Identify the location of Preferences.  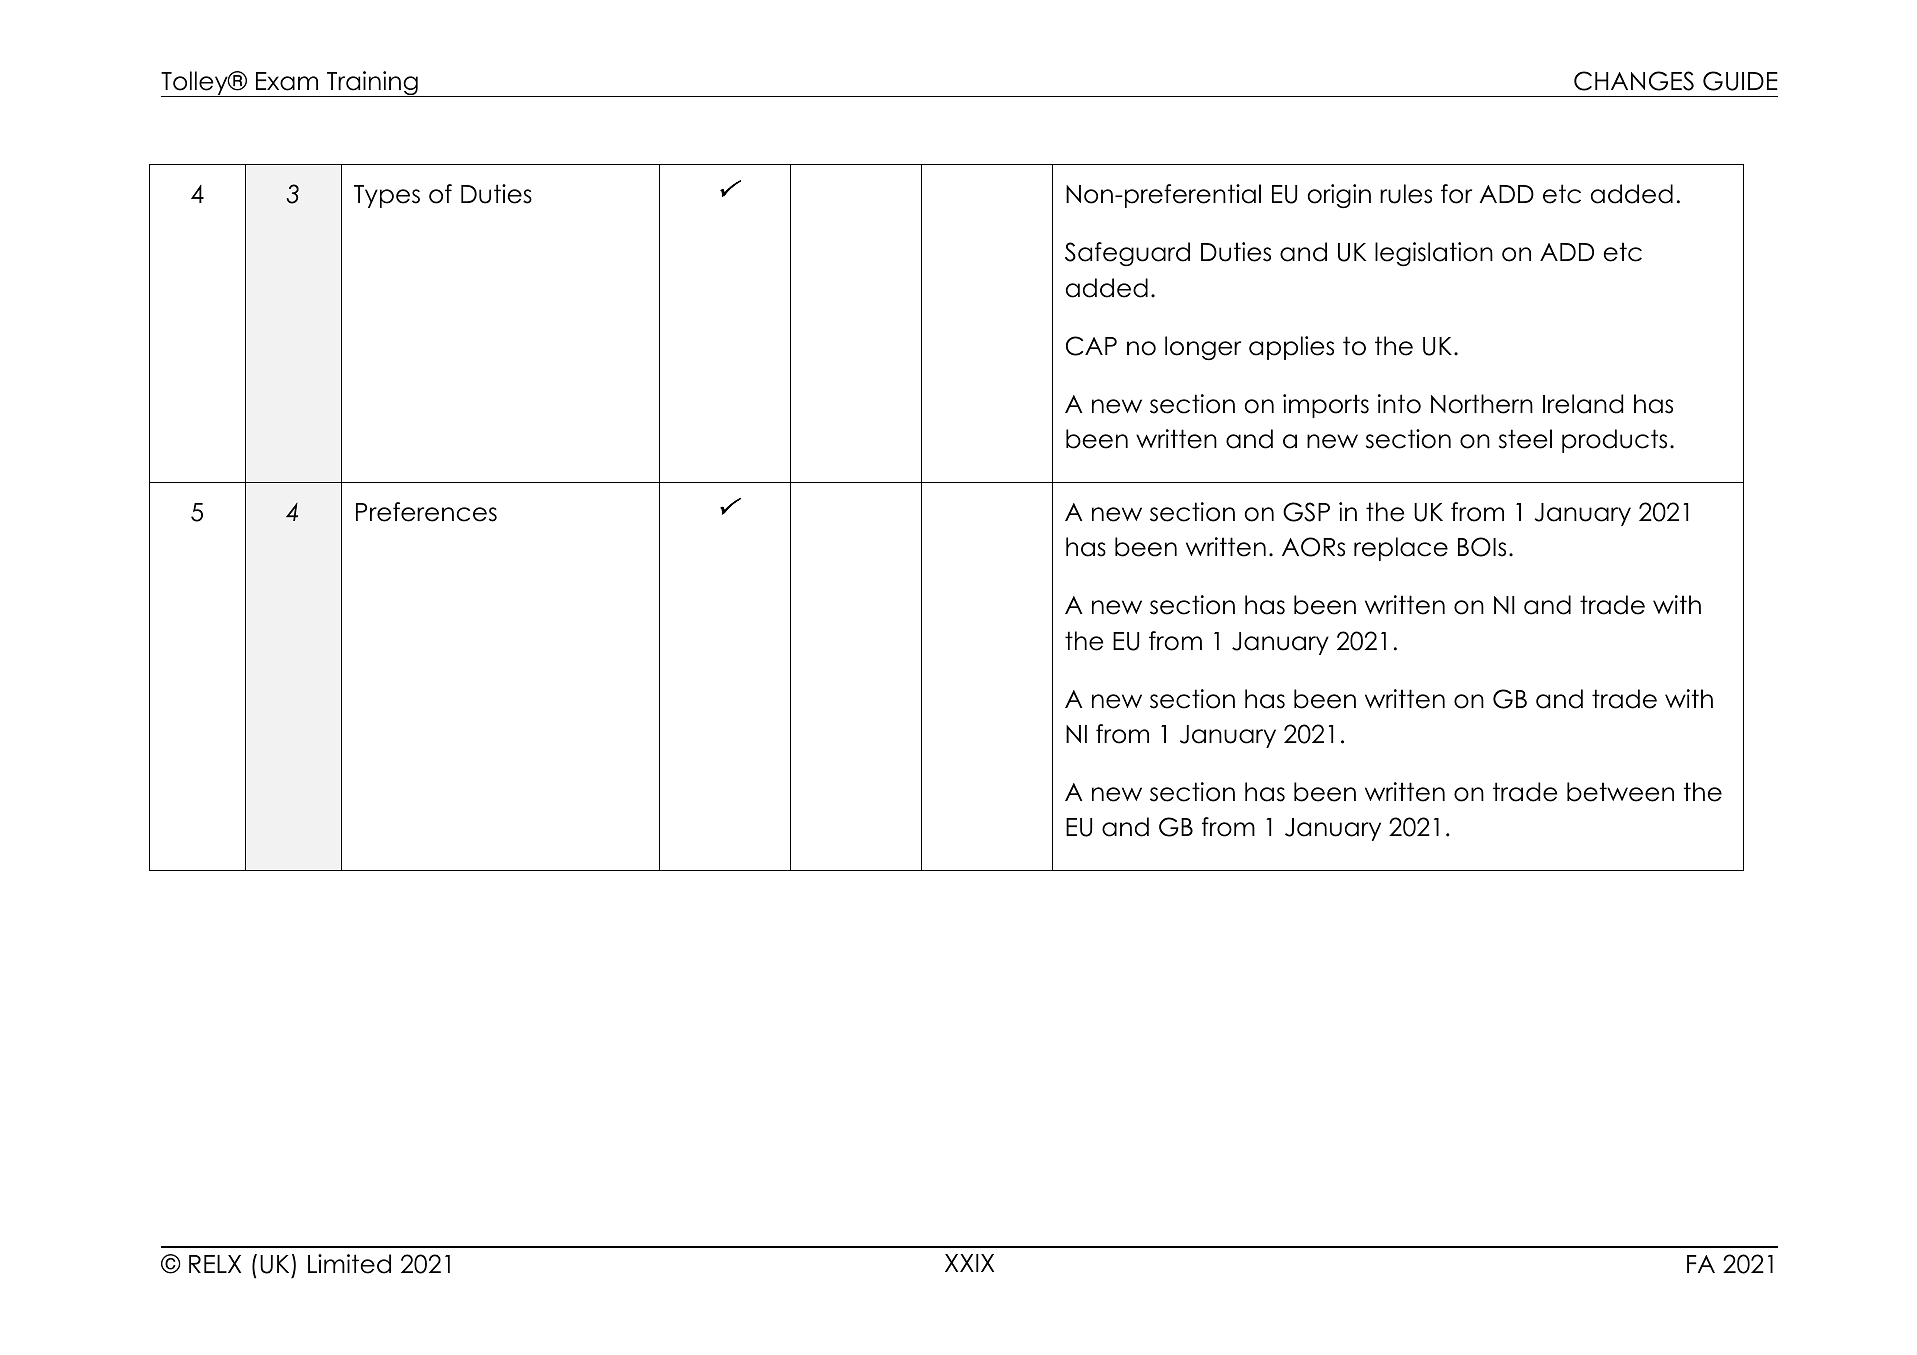
(426, 512).
